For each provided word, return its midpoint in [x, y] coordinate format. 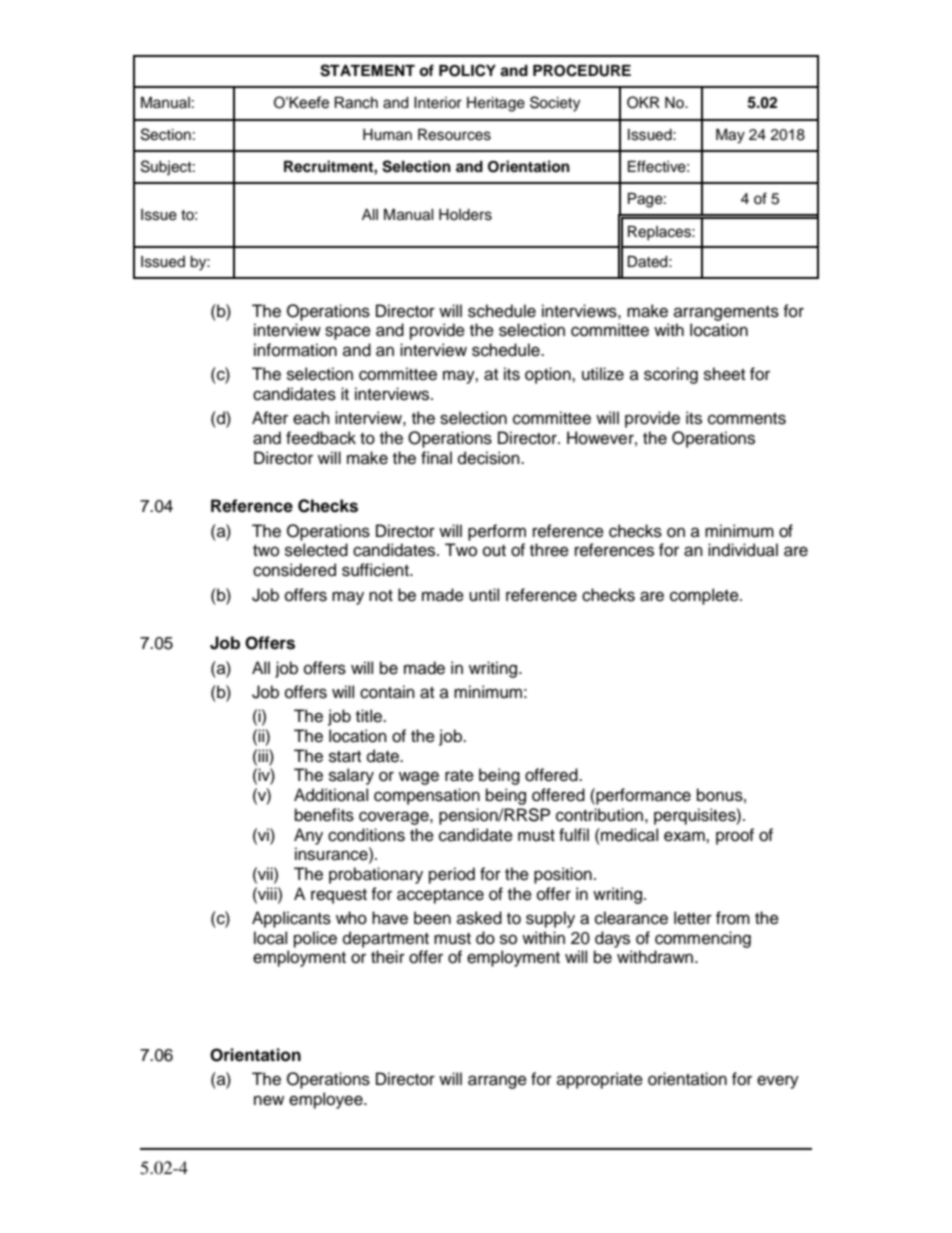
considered [294, 570]
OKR [643, 102]
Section [166, 134]
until [484, 595]
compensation [427, 796]
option [549, 375]
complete [705, 596]
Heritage [496, 104]
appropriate [600, 1080]
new [269, 1100]
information [295, 350]
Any [308, 836]
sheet [724, 374]
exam [685, 836]
